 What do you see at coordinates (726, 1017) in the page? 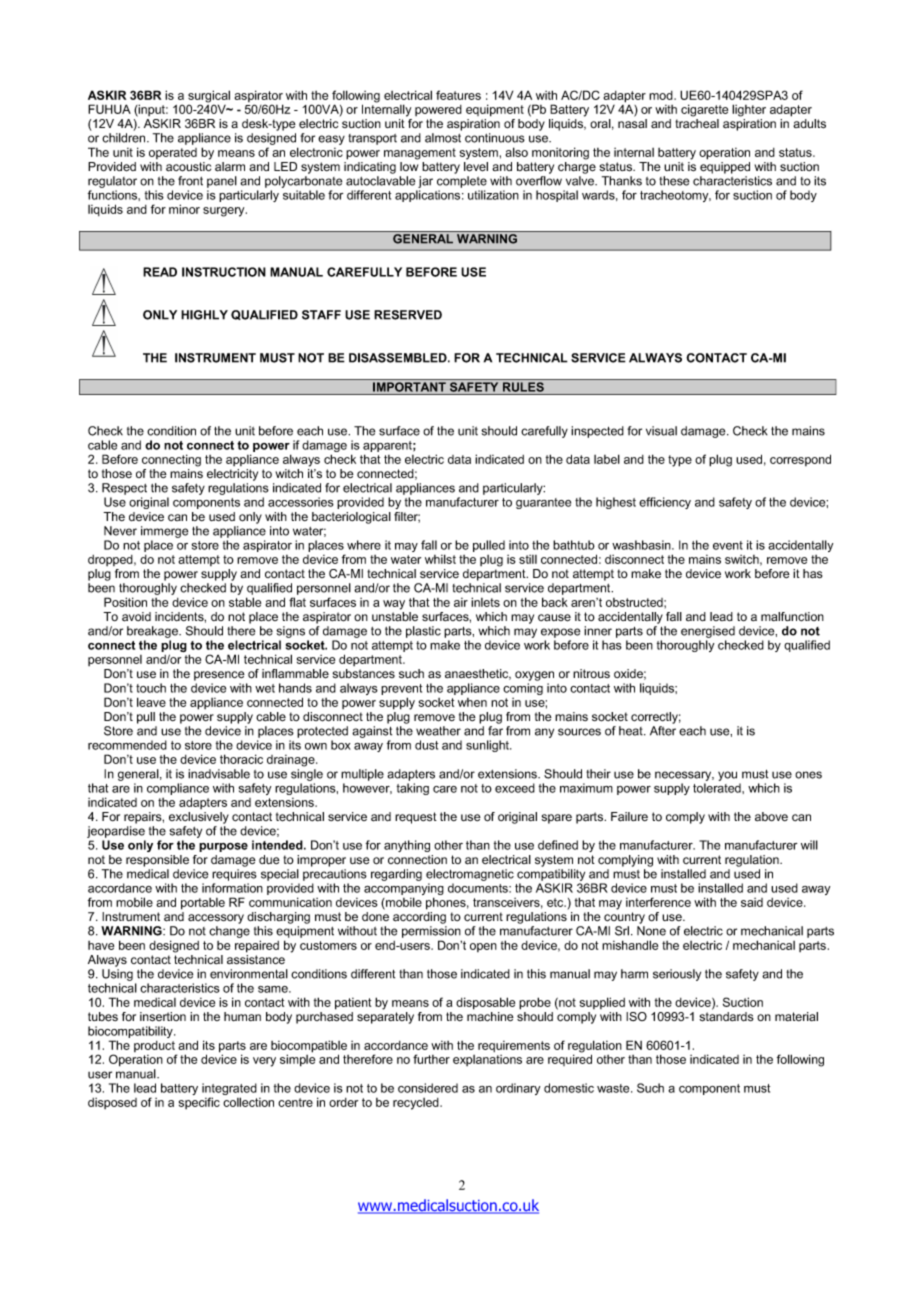
I see `standards` at bounding box center [726, 1017].
